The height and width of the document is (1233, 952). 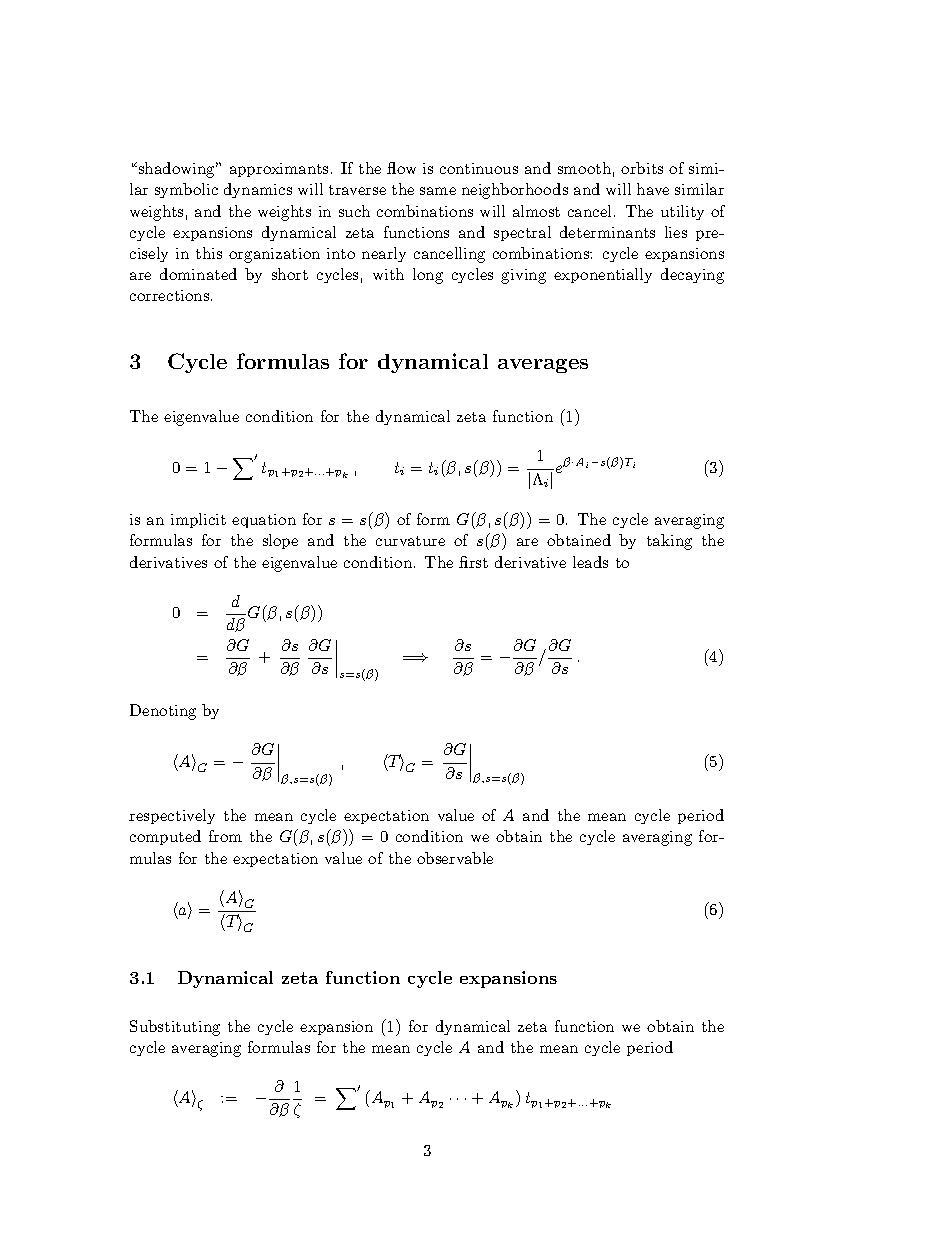 I want to click on dynamics, so click(x=258, y=190).
